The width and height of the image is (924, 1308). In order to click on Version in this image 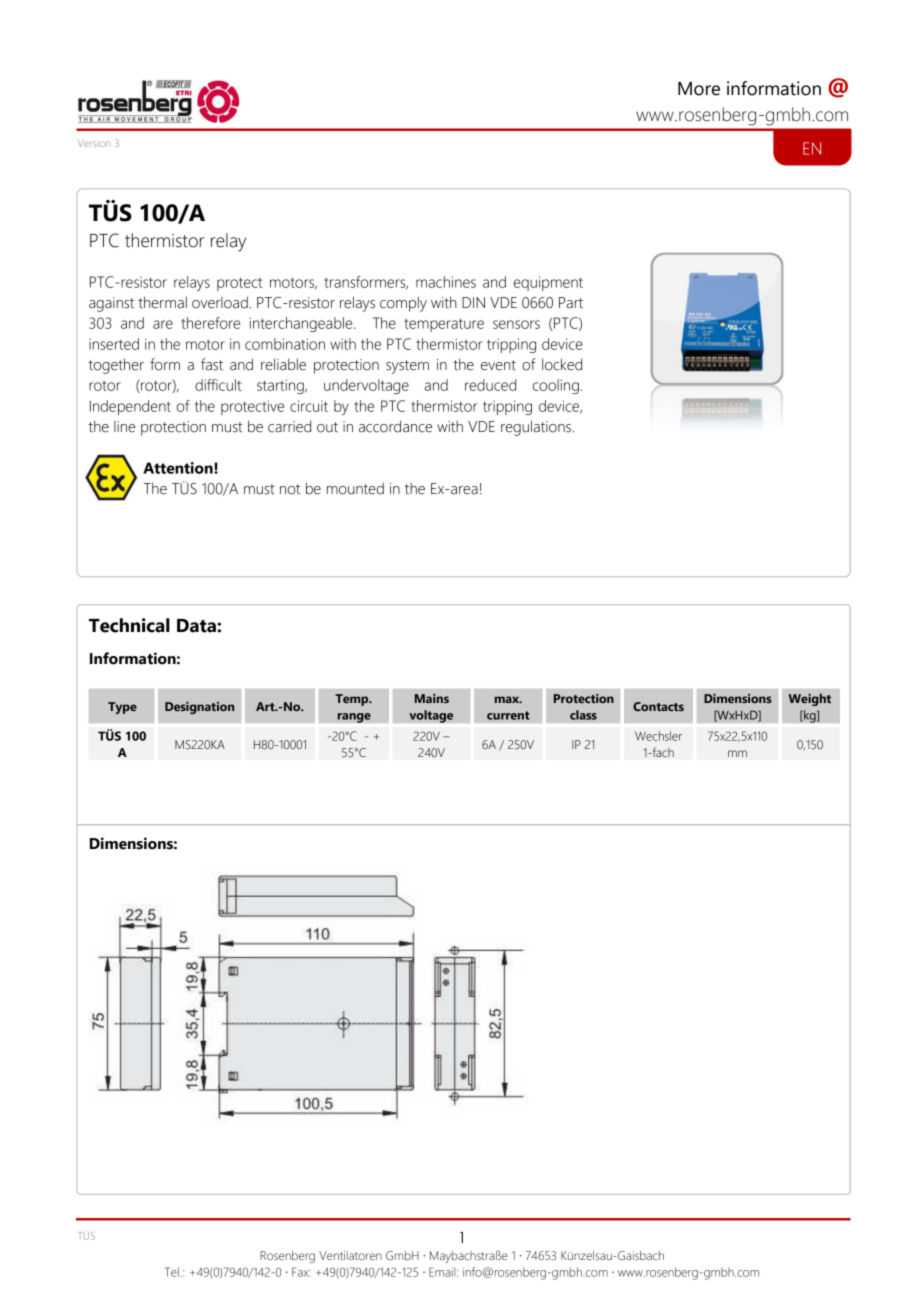, I will do `click(94, 143)`.
